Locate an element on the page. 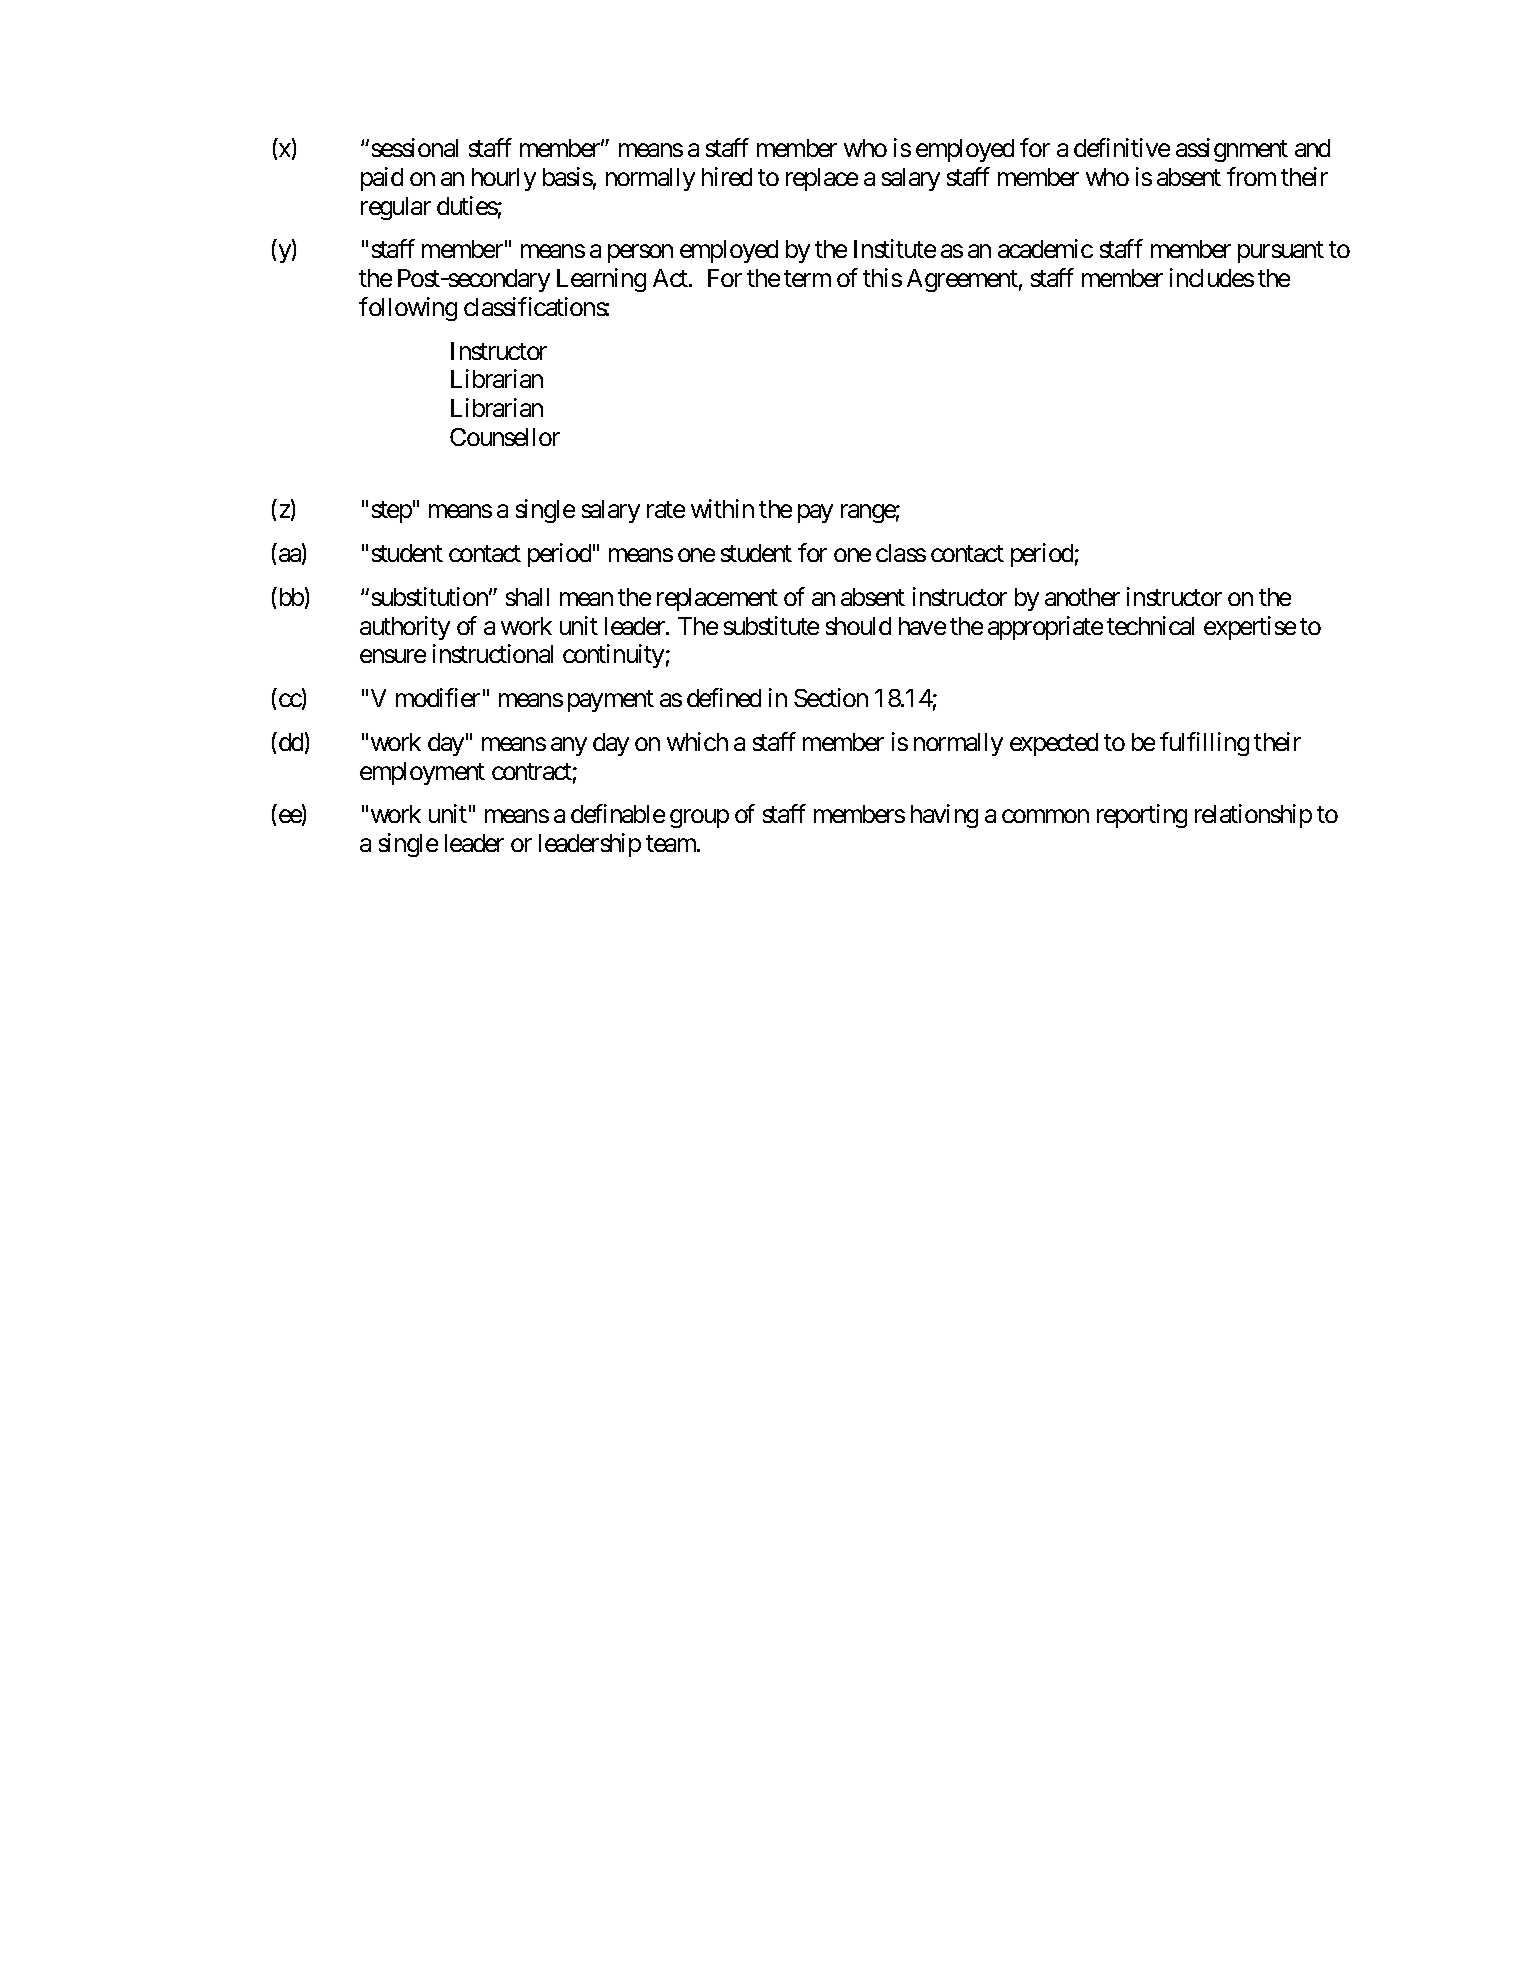 The width and height of the document is (1530, 1980). having is located at coordinates (944, 816).
